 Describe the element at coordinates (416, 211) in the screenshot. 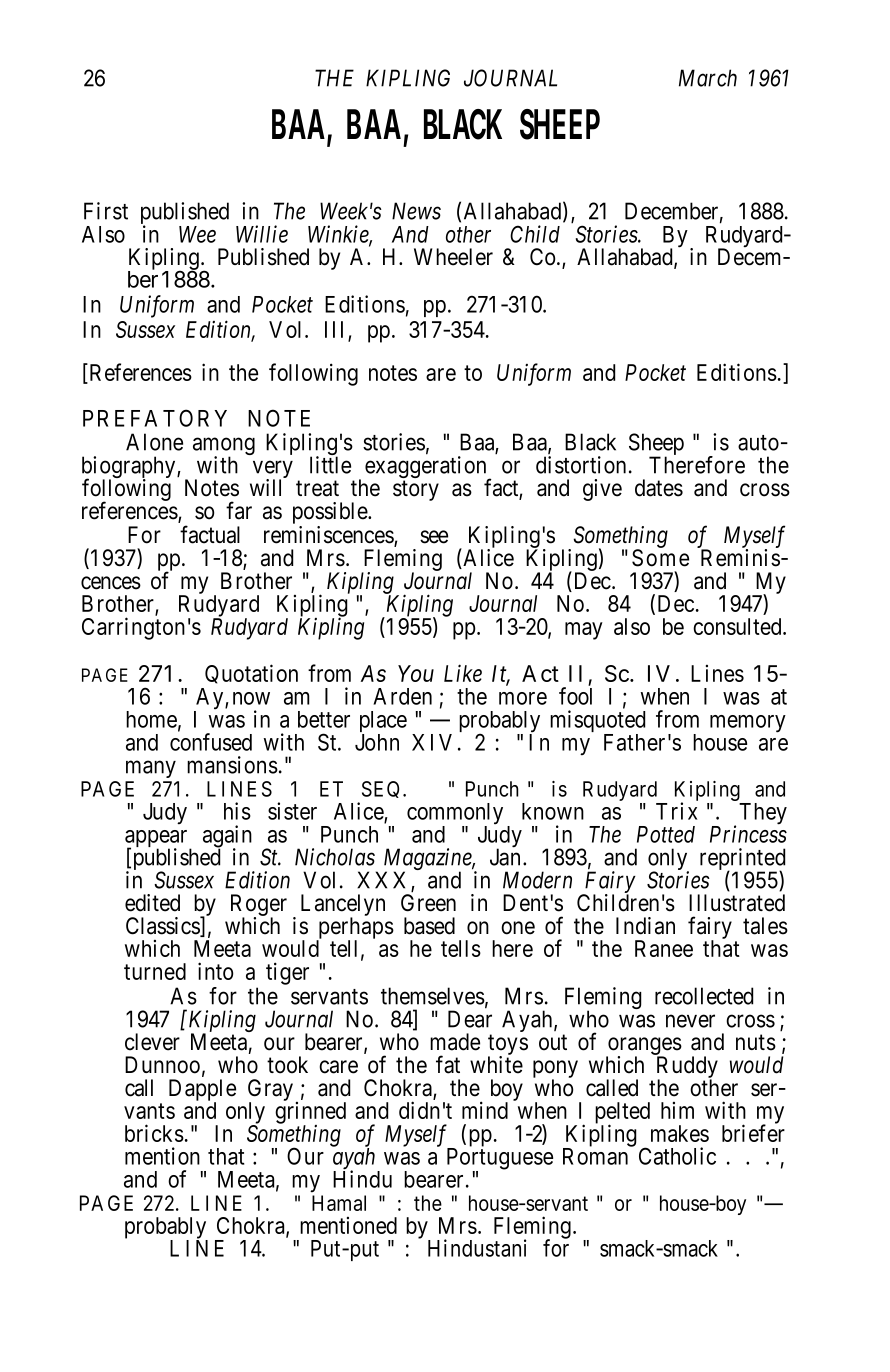

I see `News` at that location.
